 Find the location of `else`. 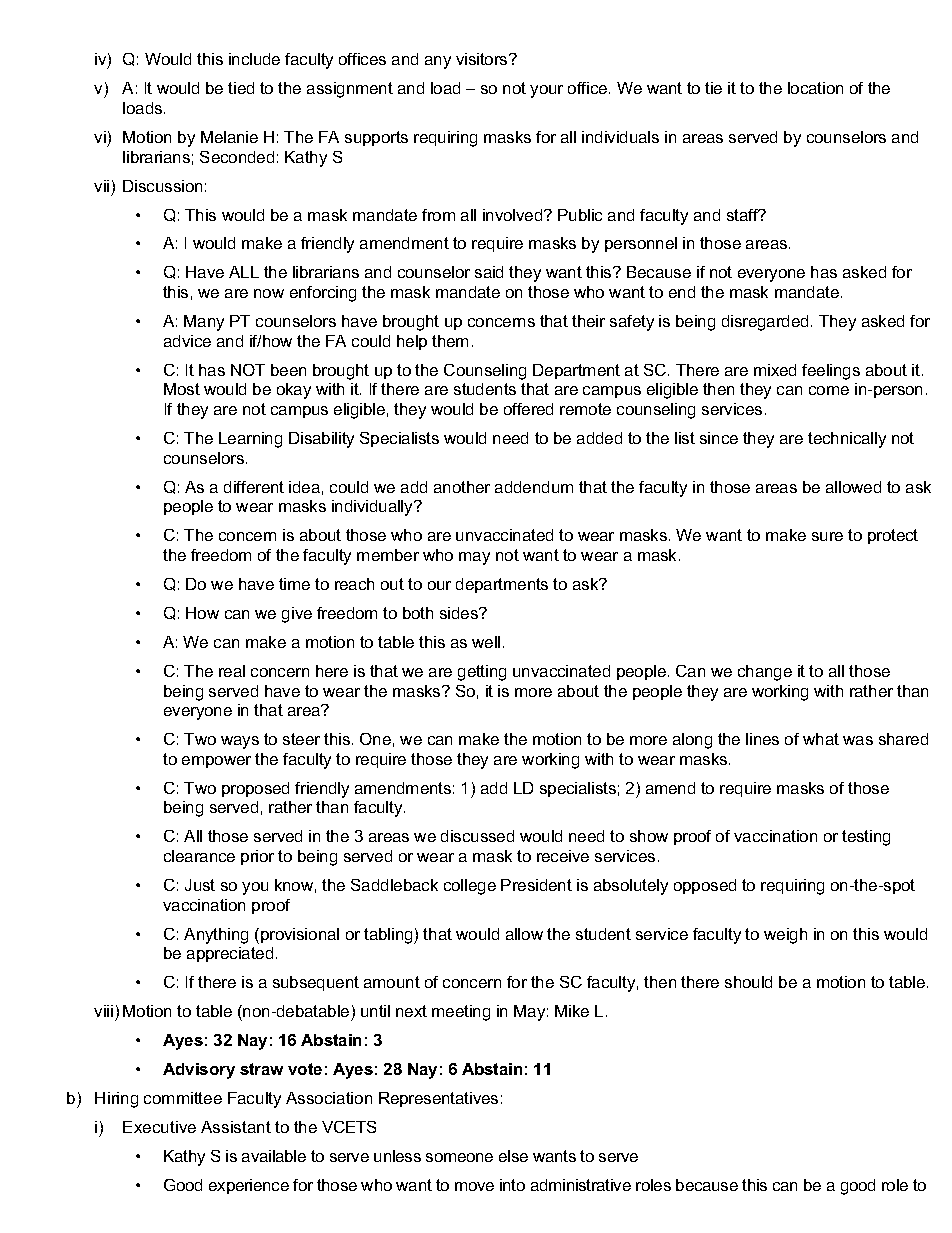

else is located at coordinates (513, 1156).
